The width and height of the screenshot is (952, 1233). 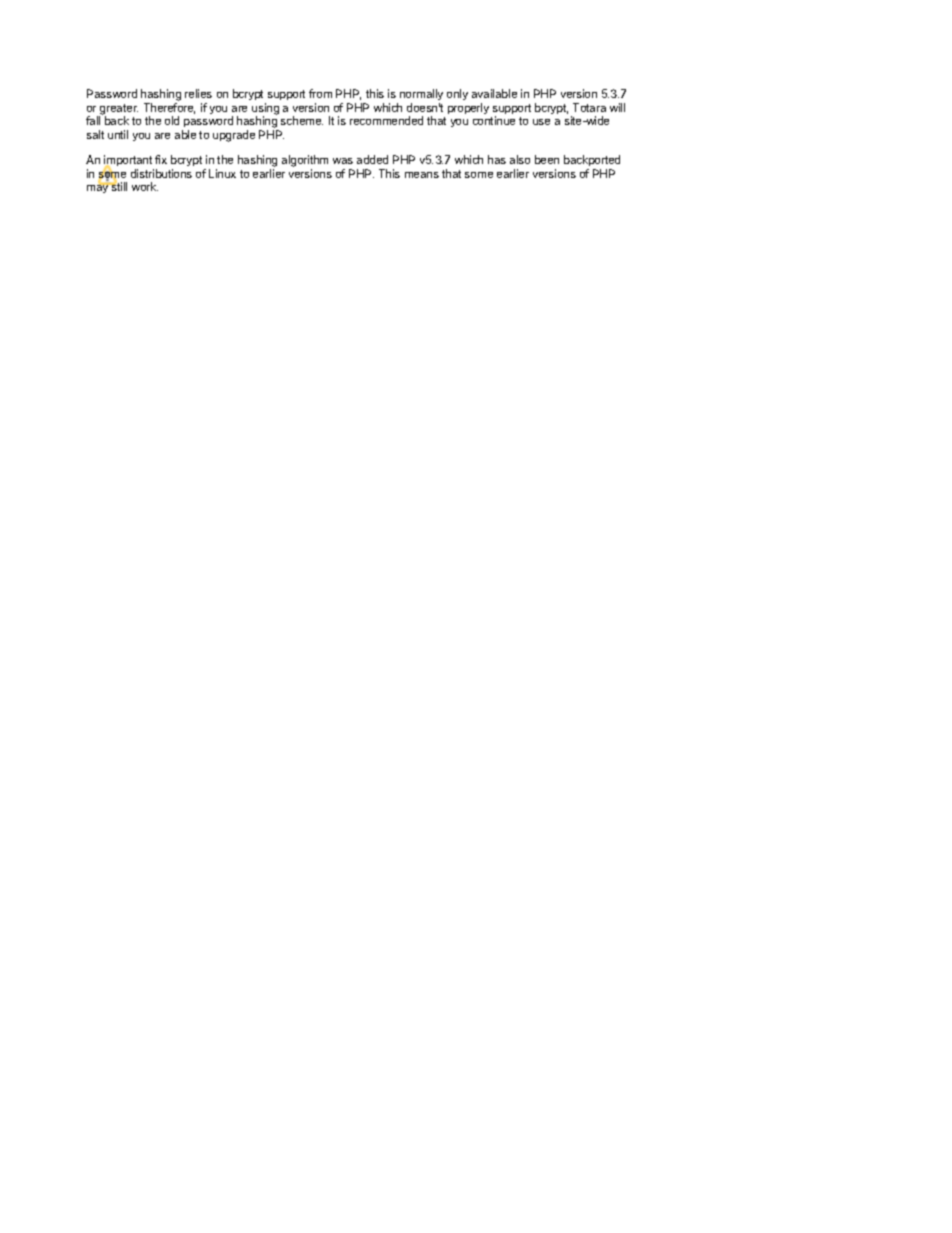 What do you see at coordinates (145, 186) in the screenshot?
I see `work` at bounding box center [145, 186].
